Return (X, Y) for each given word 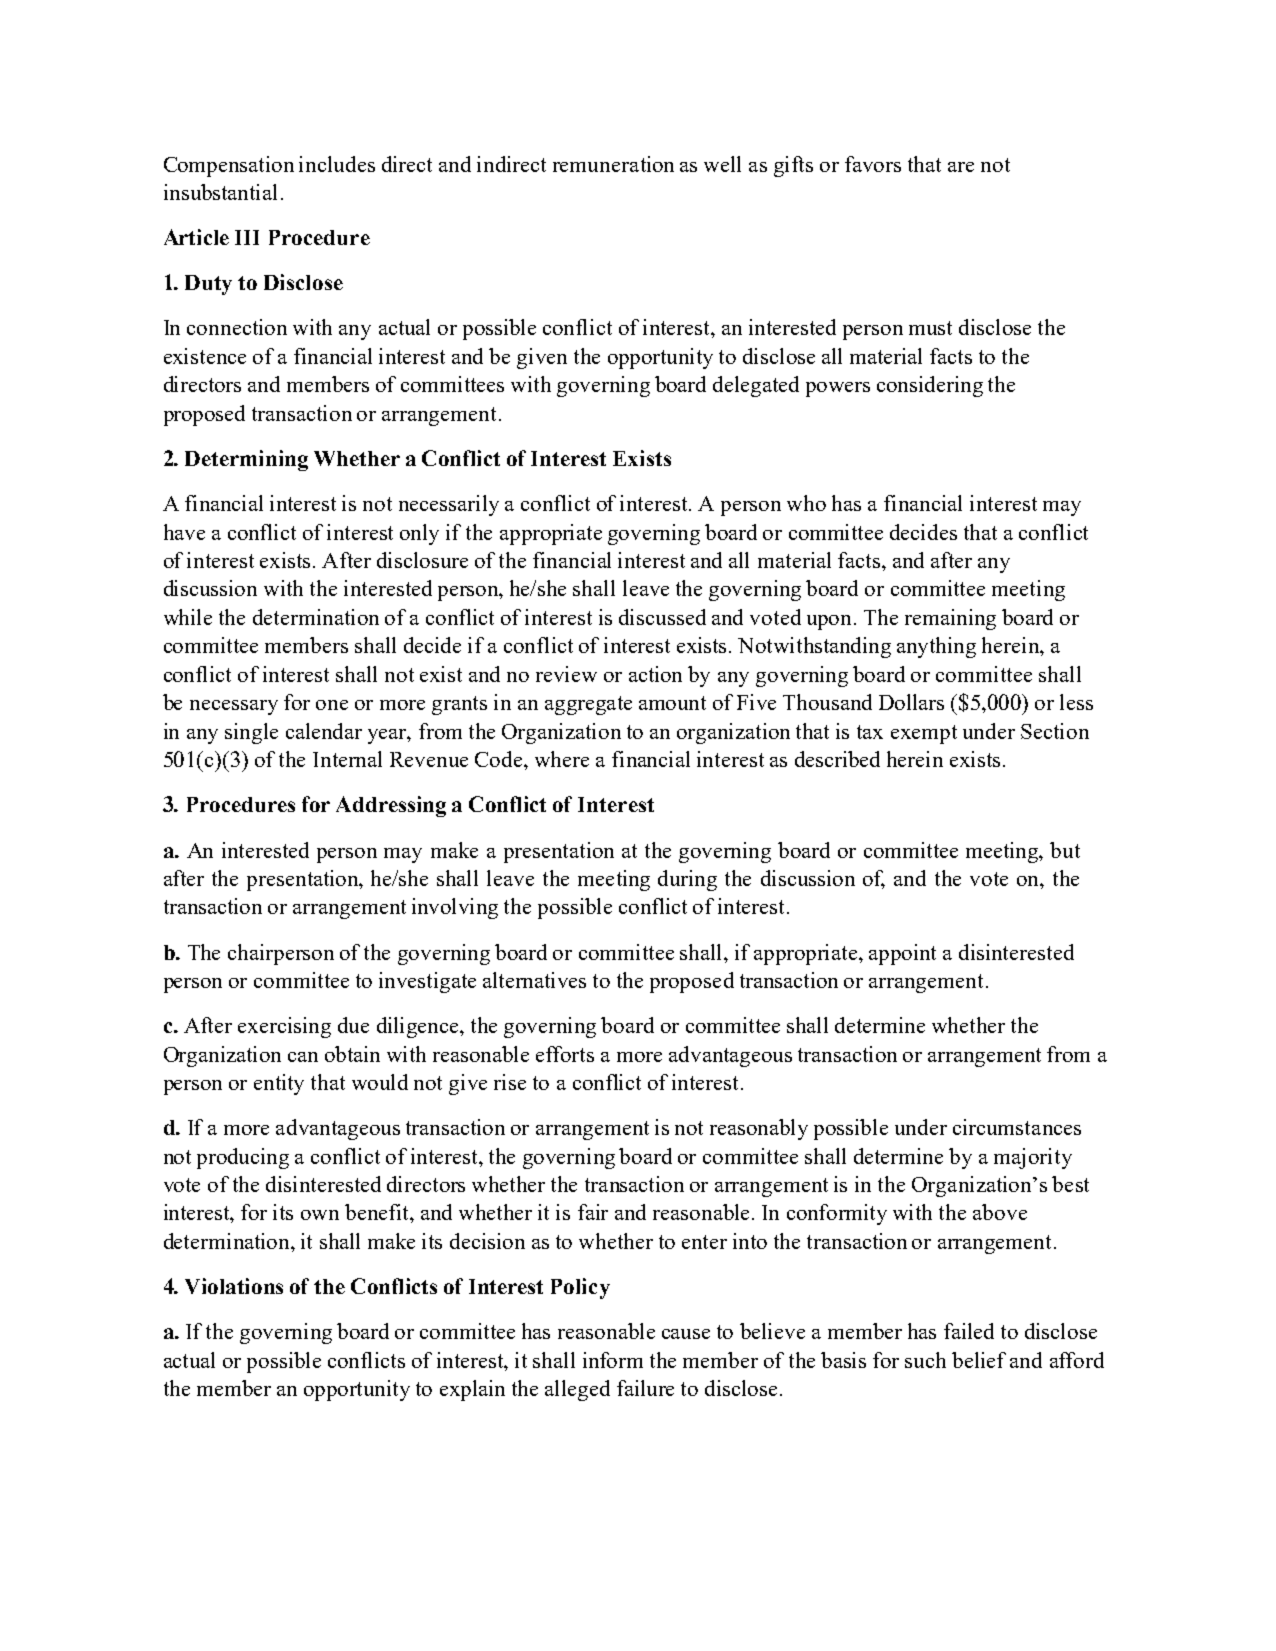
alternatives (534, 980)
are (961, 167)
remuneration (613, 164)
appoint (902, 954)
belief (979, 1360)
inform (613, 1360)
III (247, 237)
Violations (234, 1286)
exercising (284, 1027)
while (188, 617)
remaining (950, 619)
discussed (662, 617)
